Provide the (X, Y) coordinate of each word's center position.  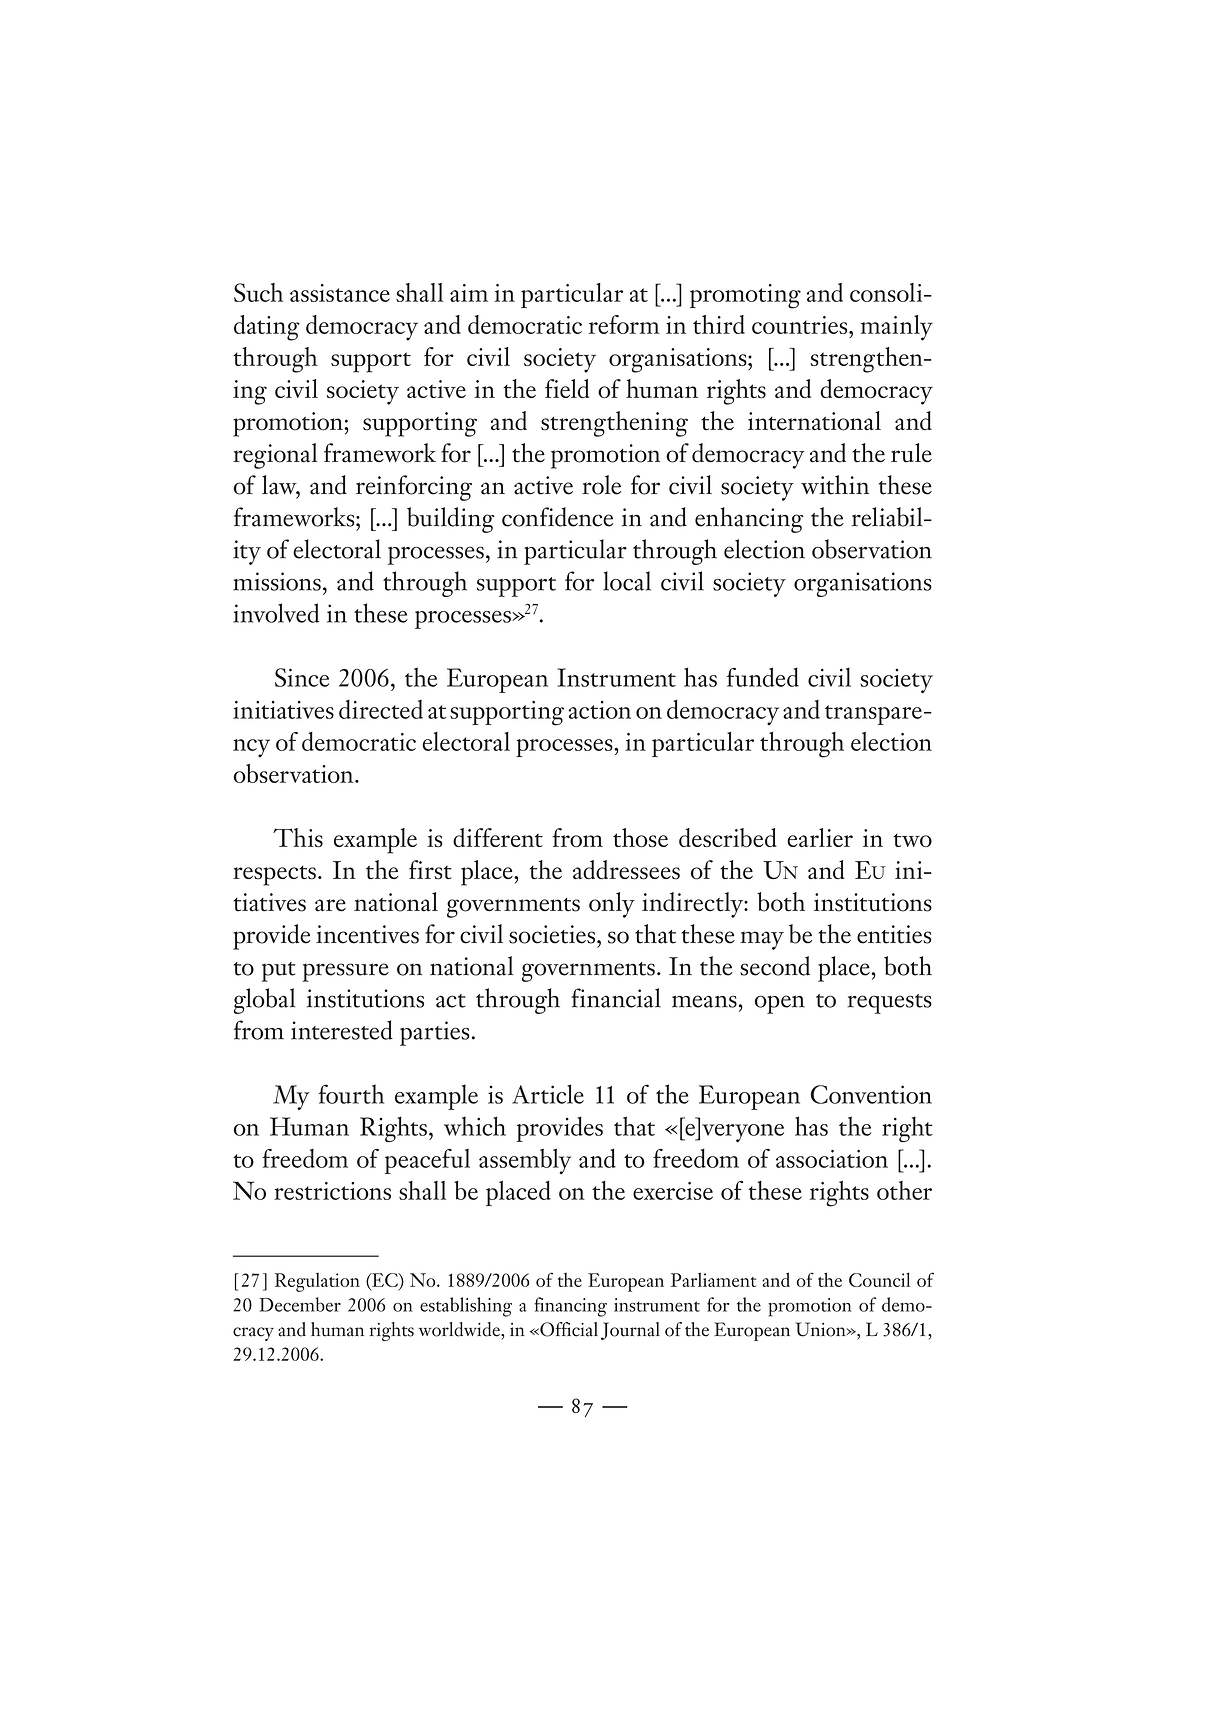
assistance (340, 293)
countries (801, 325)
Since (302, 677)
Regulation (317, 1282)
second (775, 966)
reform (624, 324)
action (599, 710)
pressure (346, 972)
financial (616, 998)
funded (763, 677)
